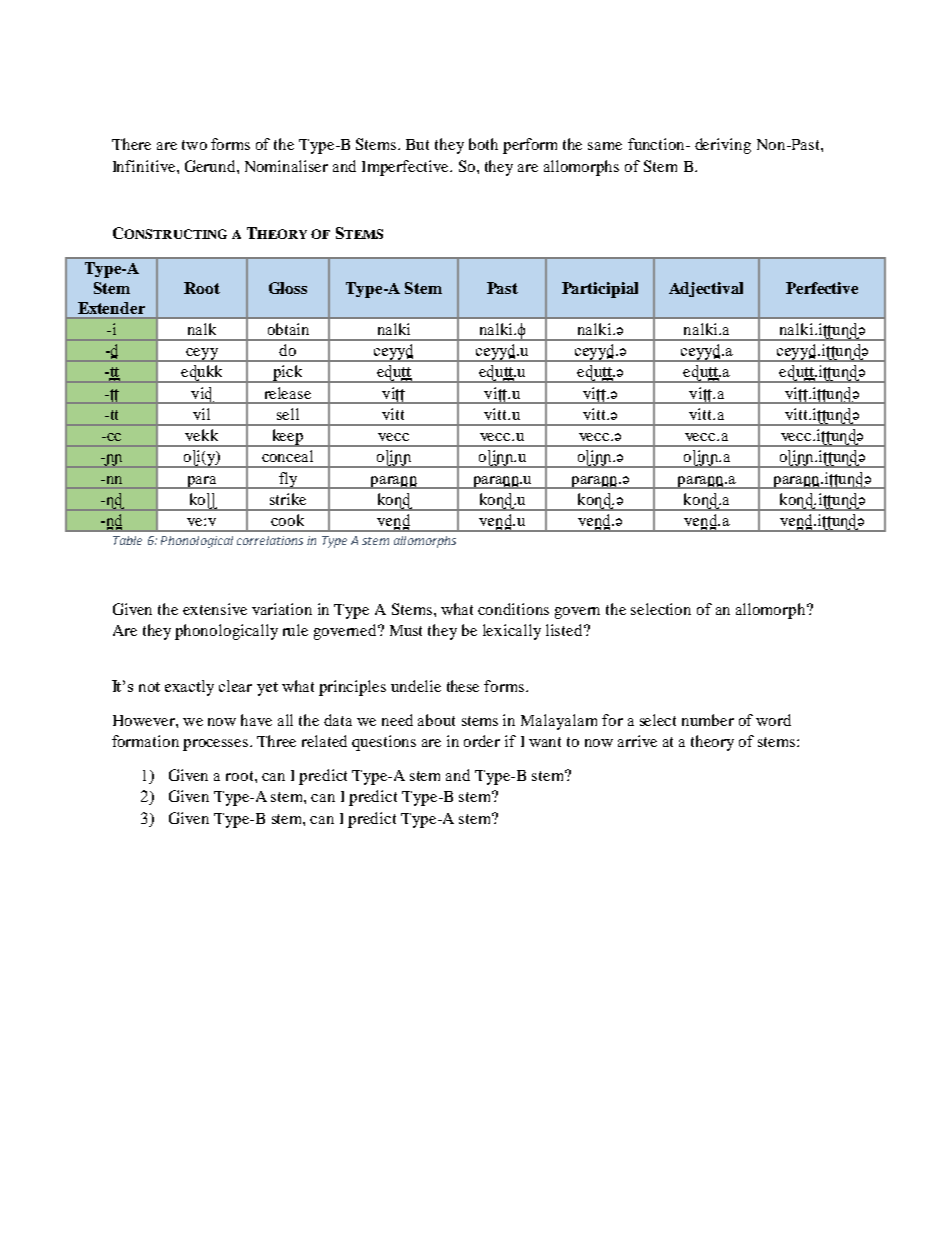 The height and width of the image is (1233, 952). I want to click on Gerund, so click(211, 166).
